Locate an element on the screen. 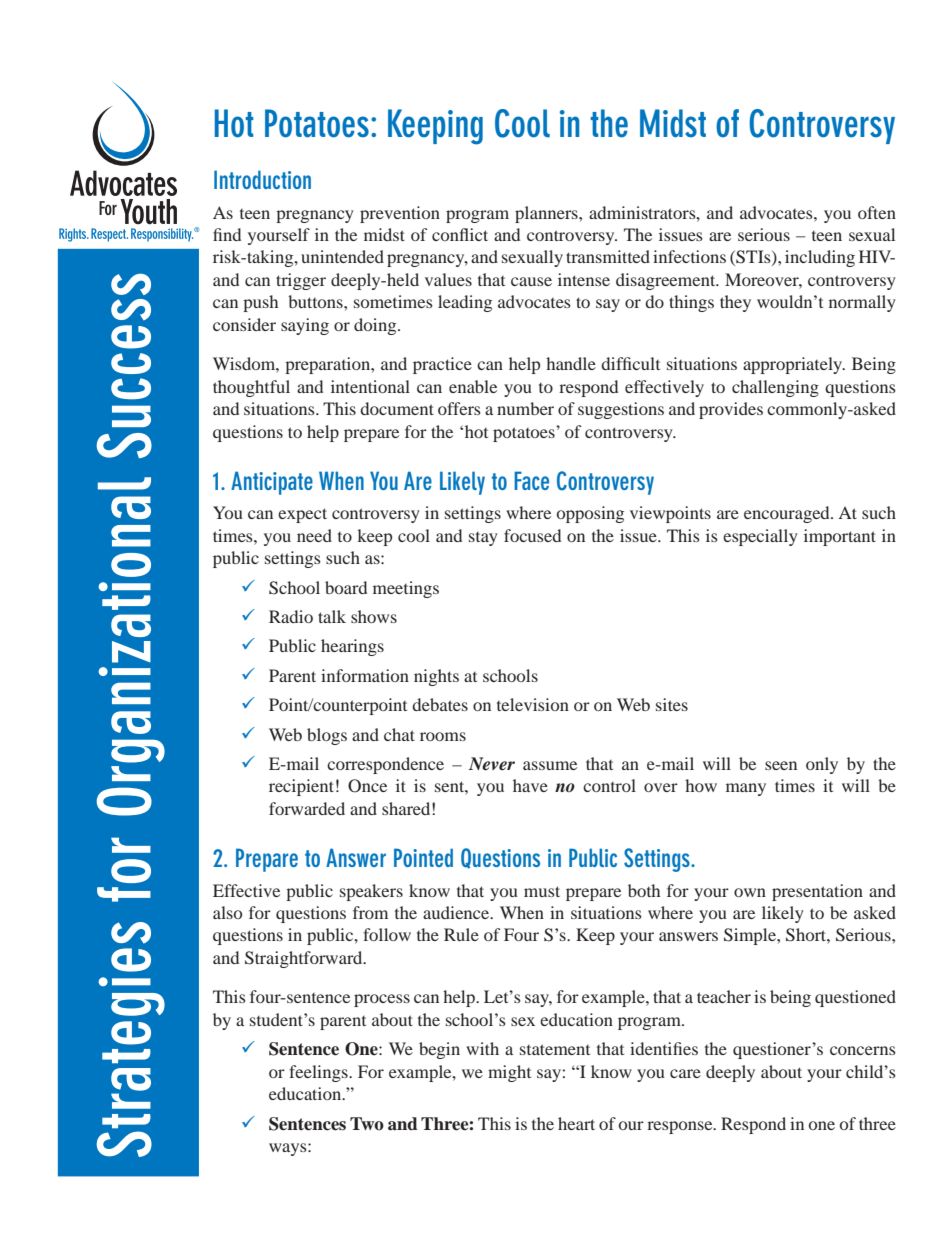 This screenshot has width=952, height=1233. including is located at coordinates (820, 258).
